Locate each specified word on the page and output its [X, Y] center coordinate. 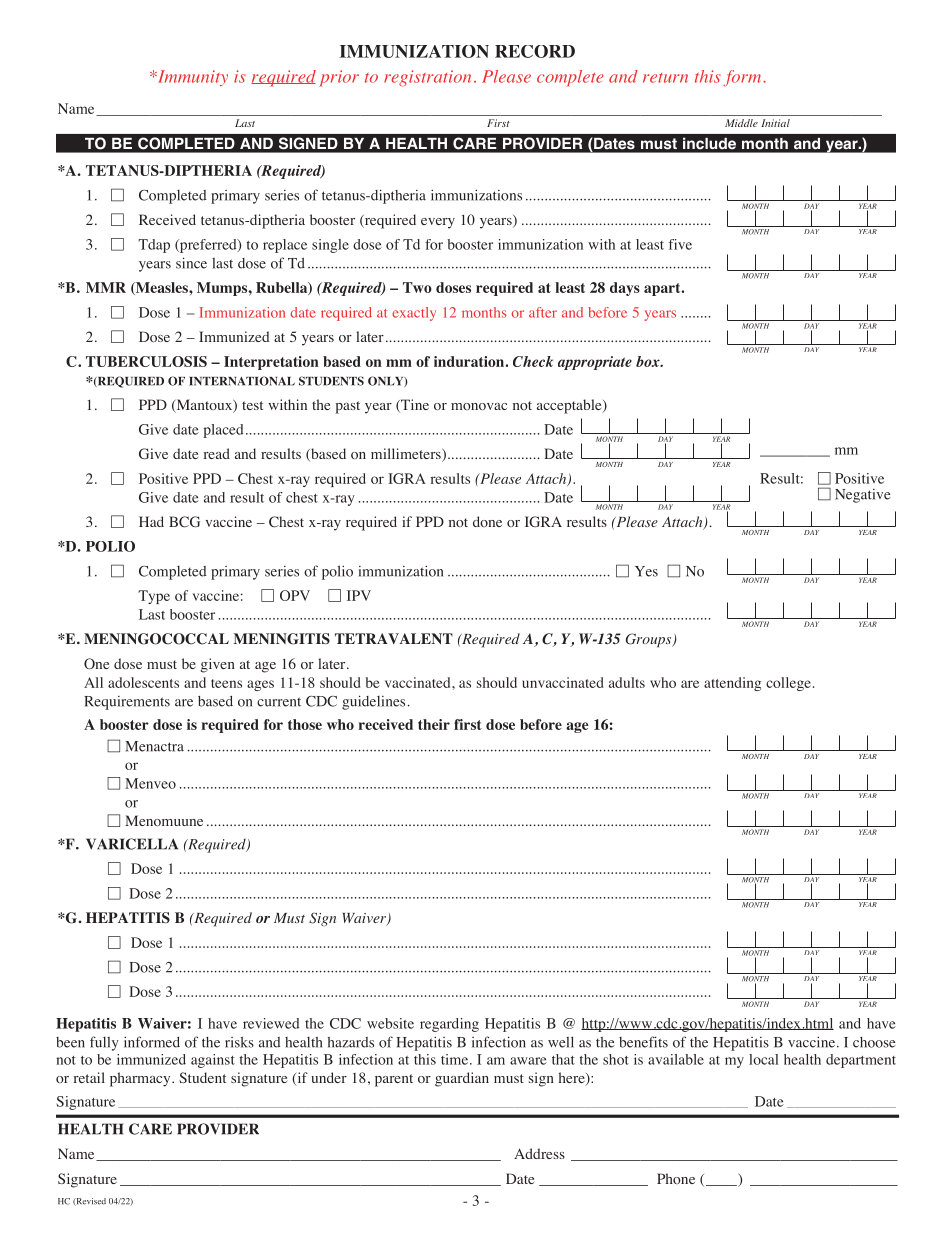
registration [427, 78]
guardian [462, 1079]
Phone [676, 1178]
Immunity [191, 78]
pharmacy [141, 1079]
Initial [775, 123]
